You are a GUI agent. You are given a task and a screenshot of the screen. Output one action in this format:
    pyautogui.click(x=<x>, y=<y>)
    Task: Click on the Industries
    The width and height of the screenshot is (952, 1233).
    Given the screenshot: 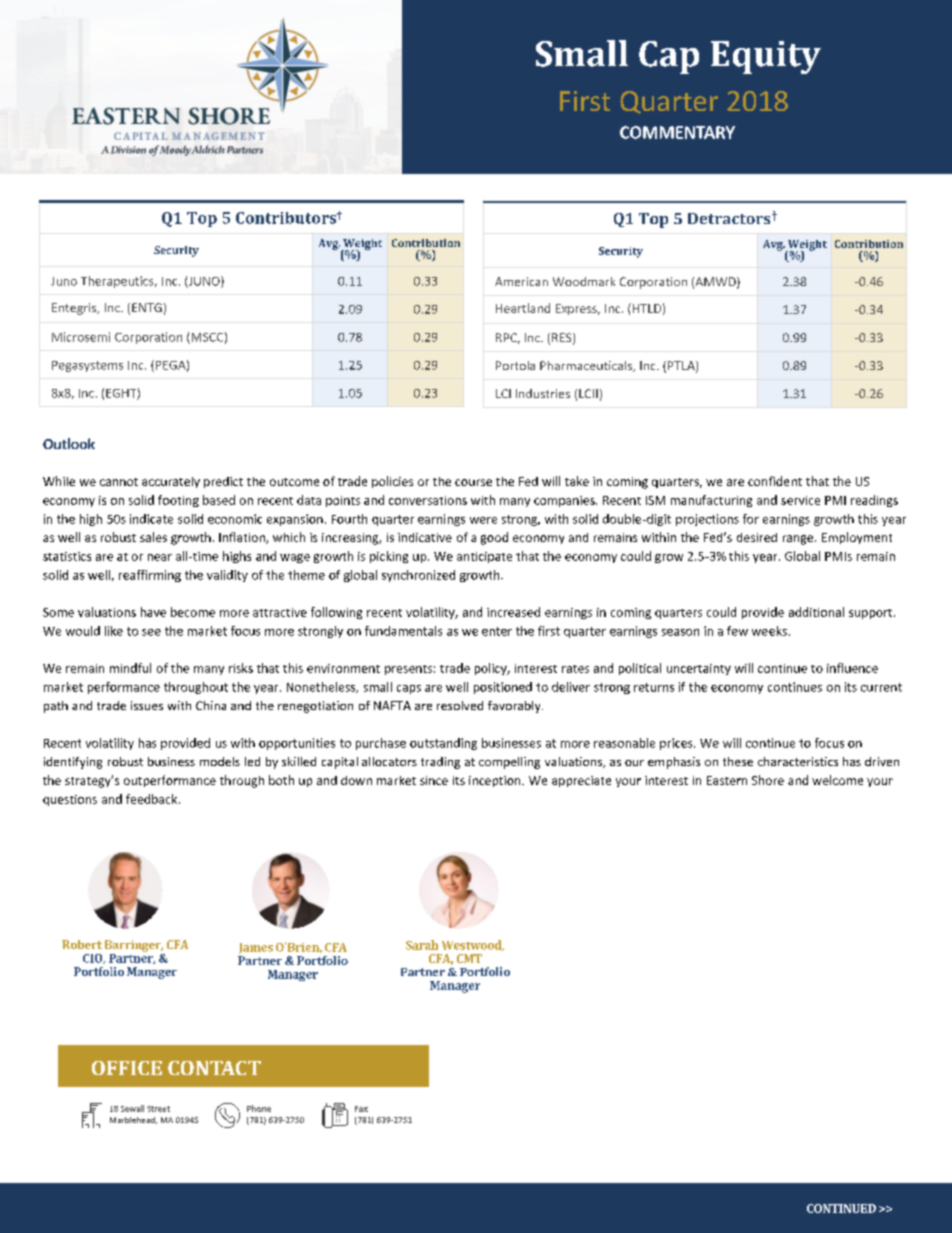 What is the action you would take?
    pyautogui.click(x=543, y=393)
